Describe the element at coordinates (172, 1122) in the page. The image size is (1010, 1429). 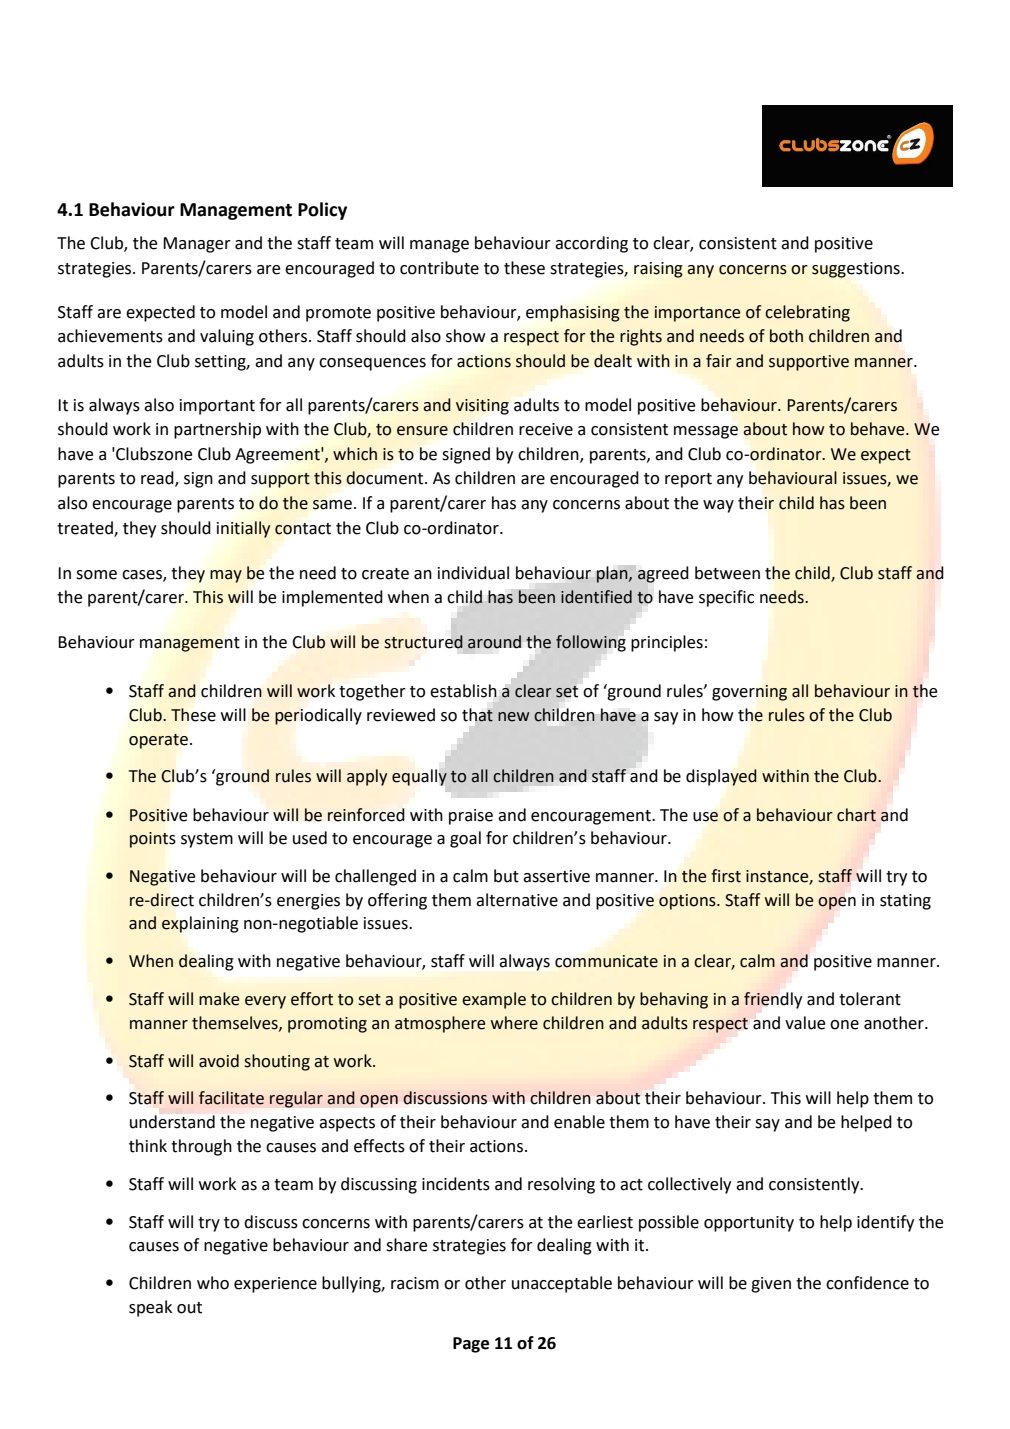
I see `understand` at that location.
